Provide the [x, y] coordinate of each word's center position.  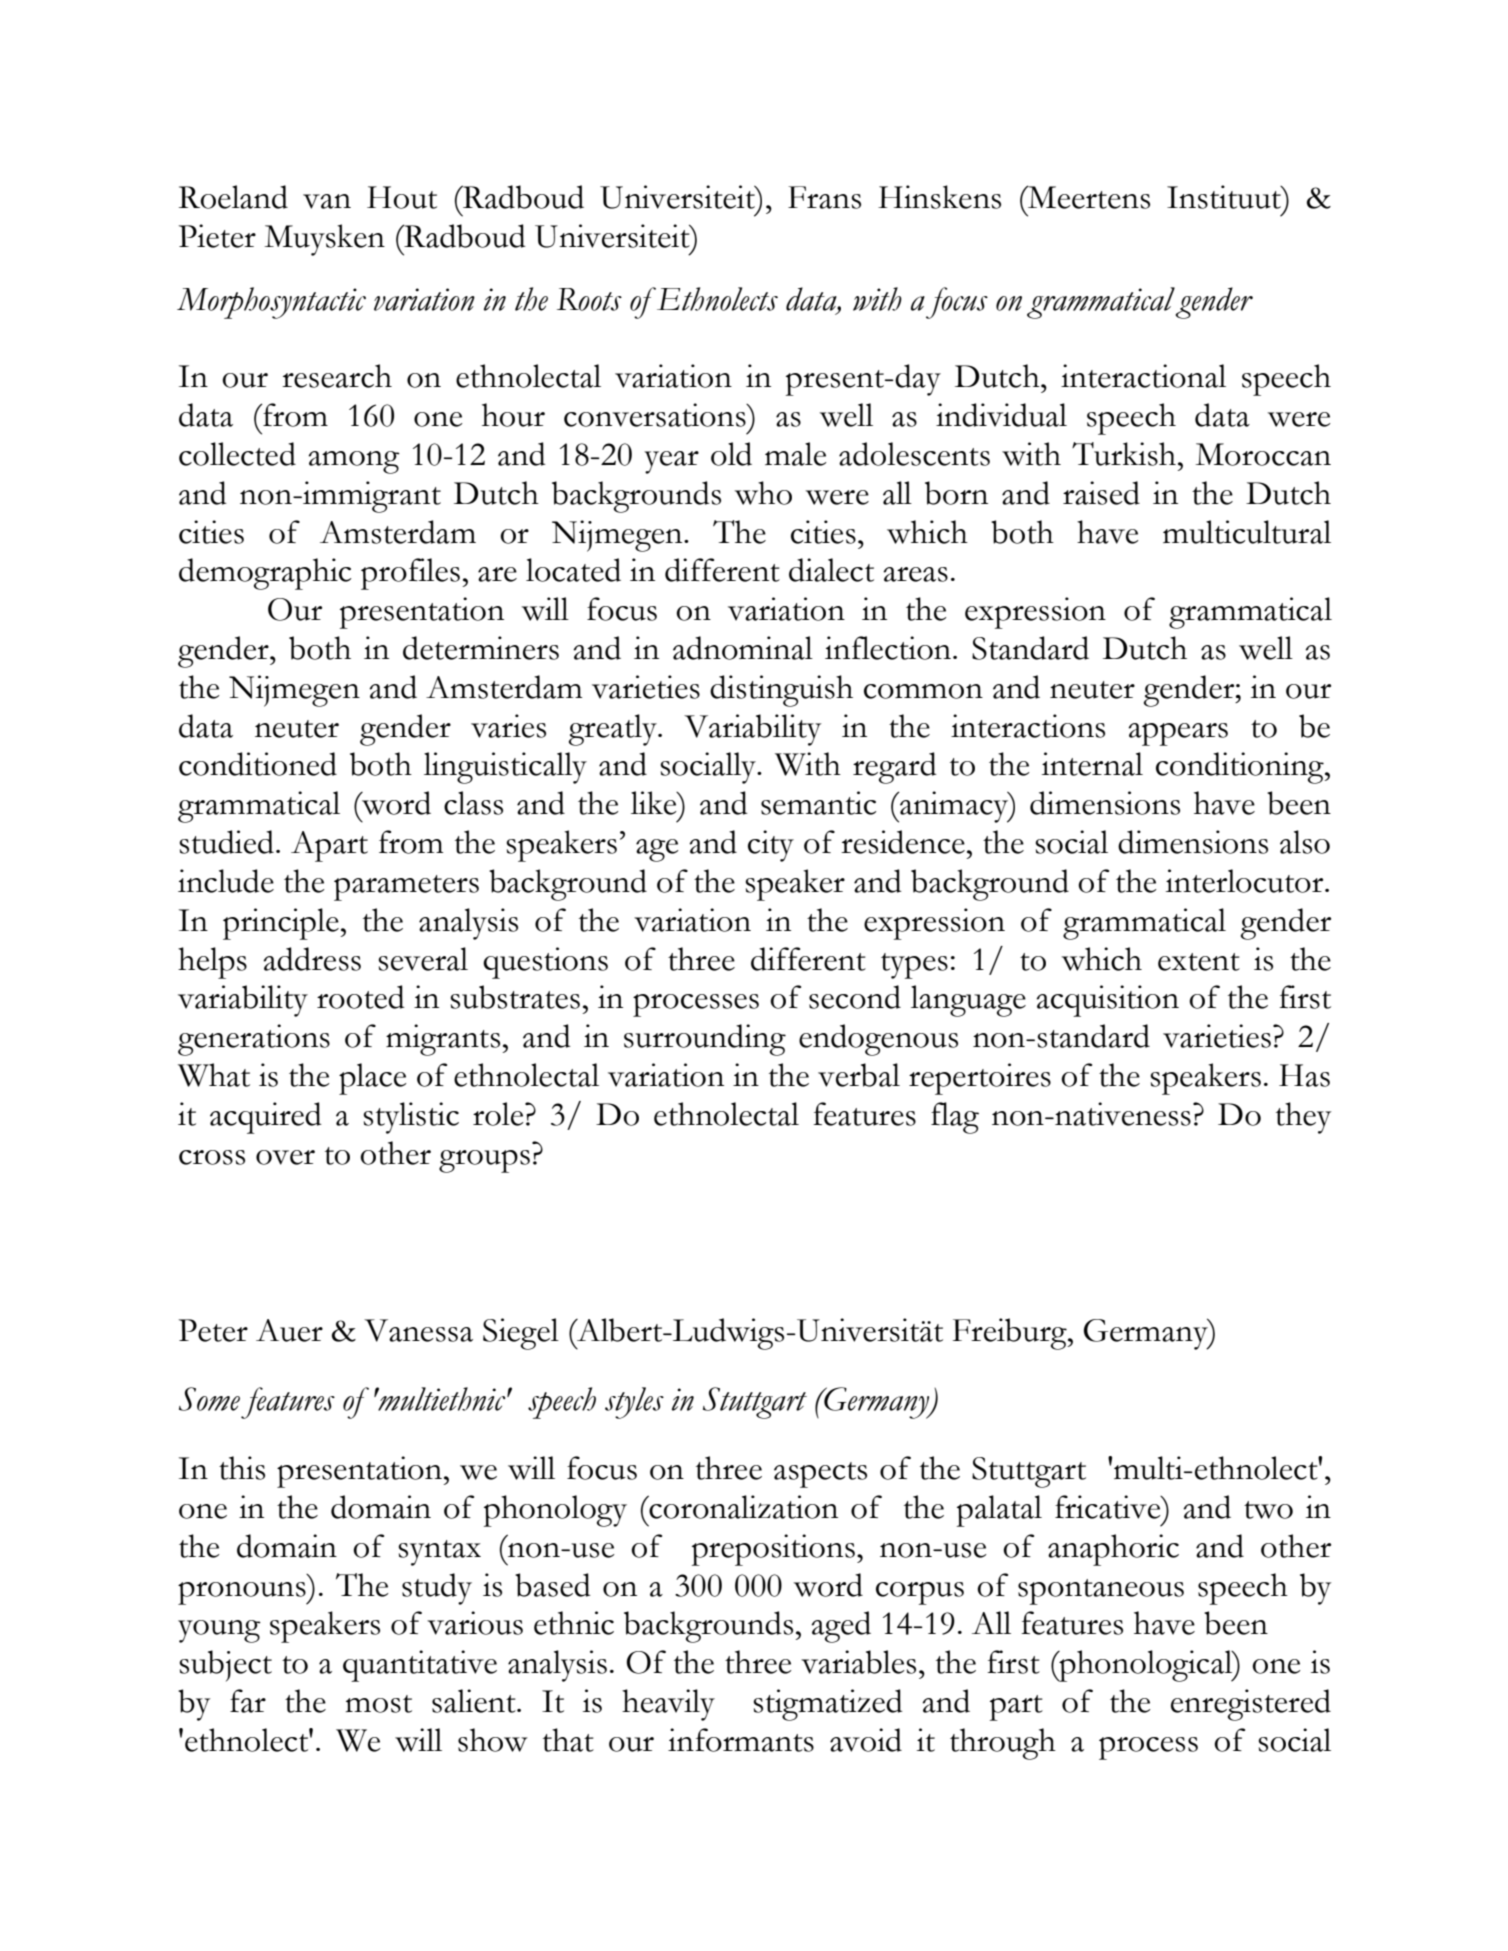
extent [1199, 962]
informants [741, 1740]
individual [1001, 415]
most [379, 1704]
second [855, 997]
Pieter [217, 236]
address [312, 959]
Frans [824, 197]
